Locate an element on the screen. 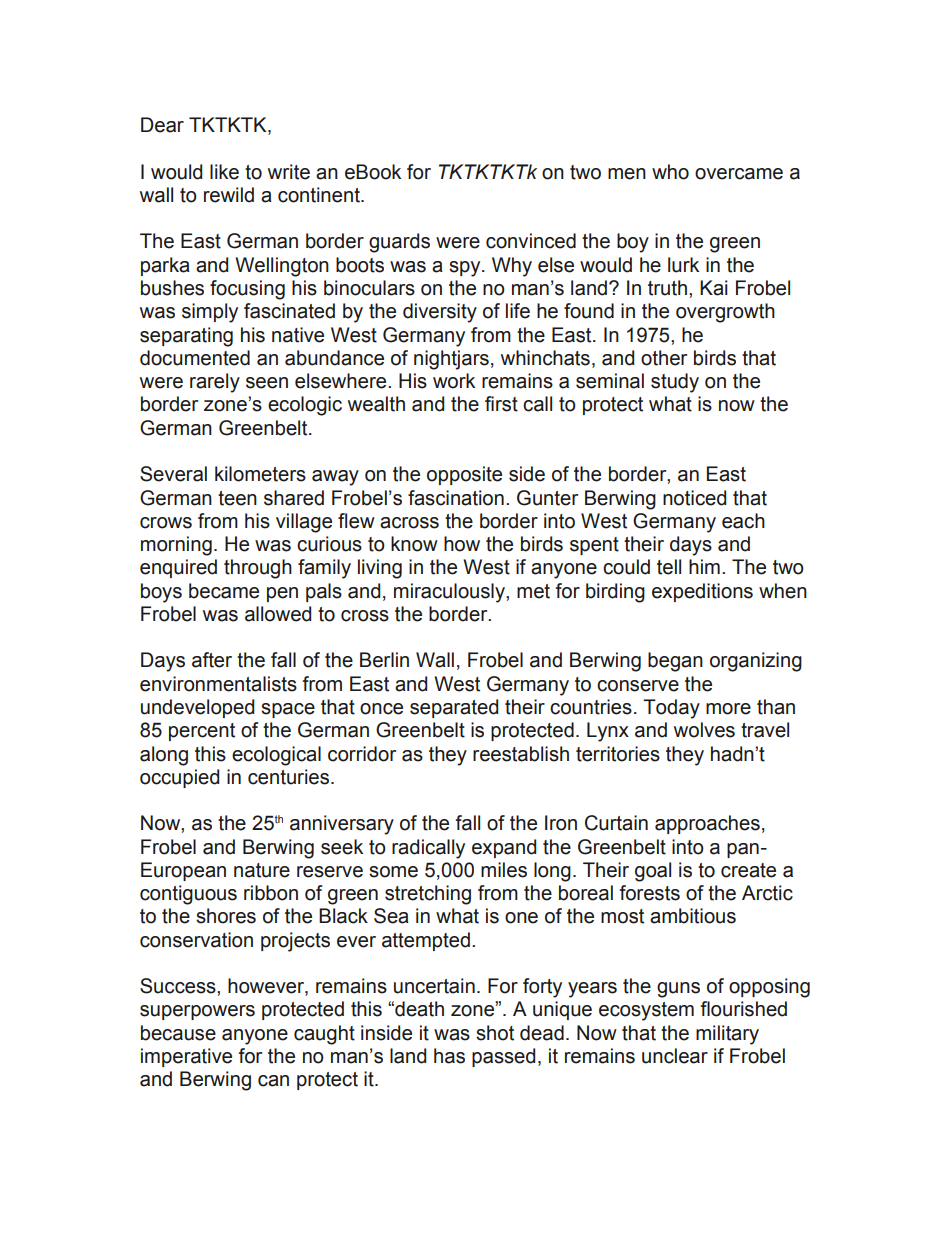  convinced is located at coordinates (531, 241).
